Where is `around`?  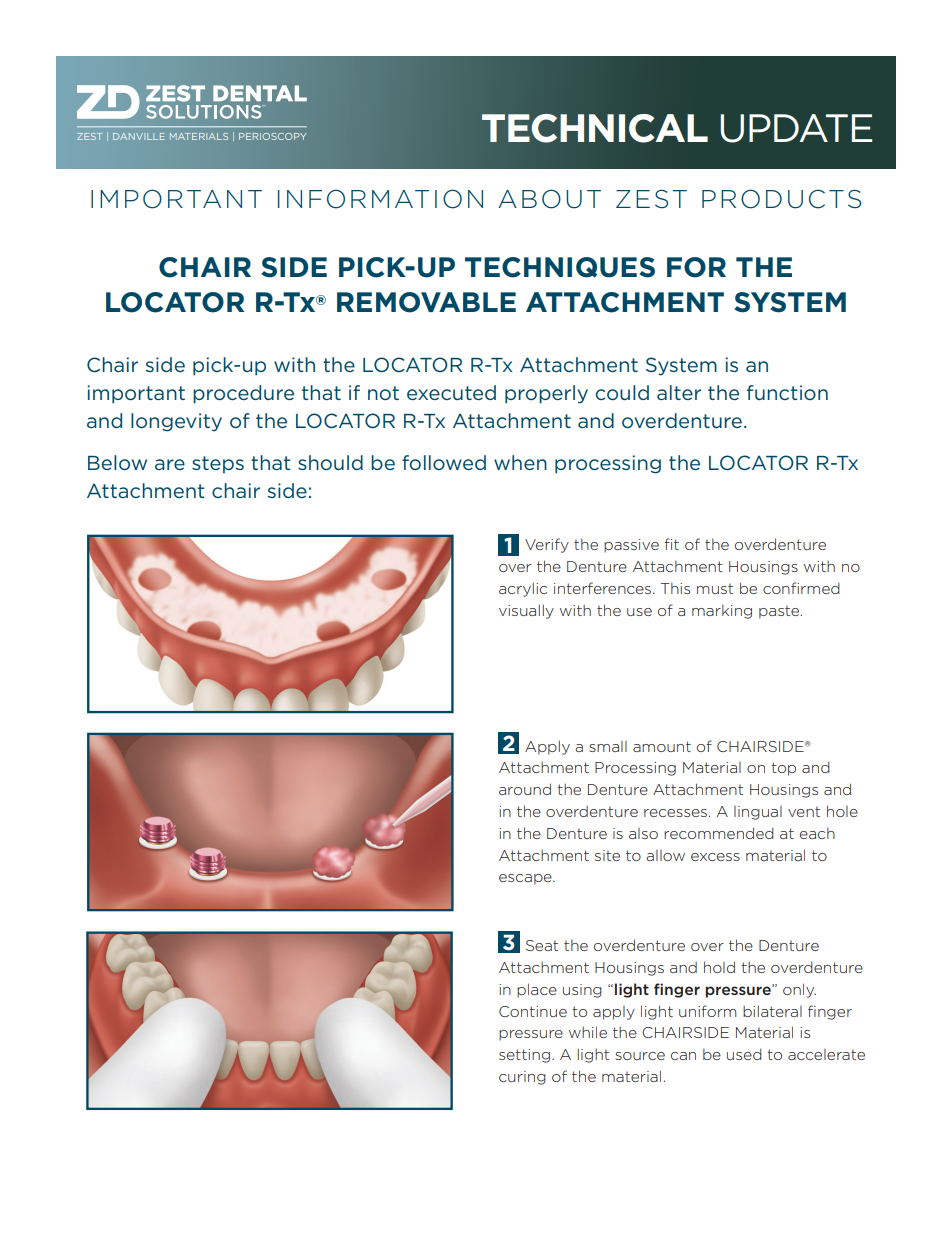
around is located at coordinates (525, 789).
